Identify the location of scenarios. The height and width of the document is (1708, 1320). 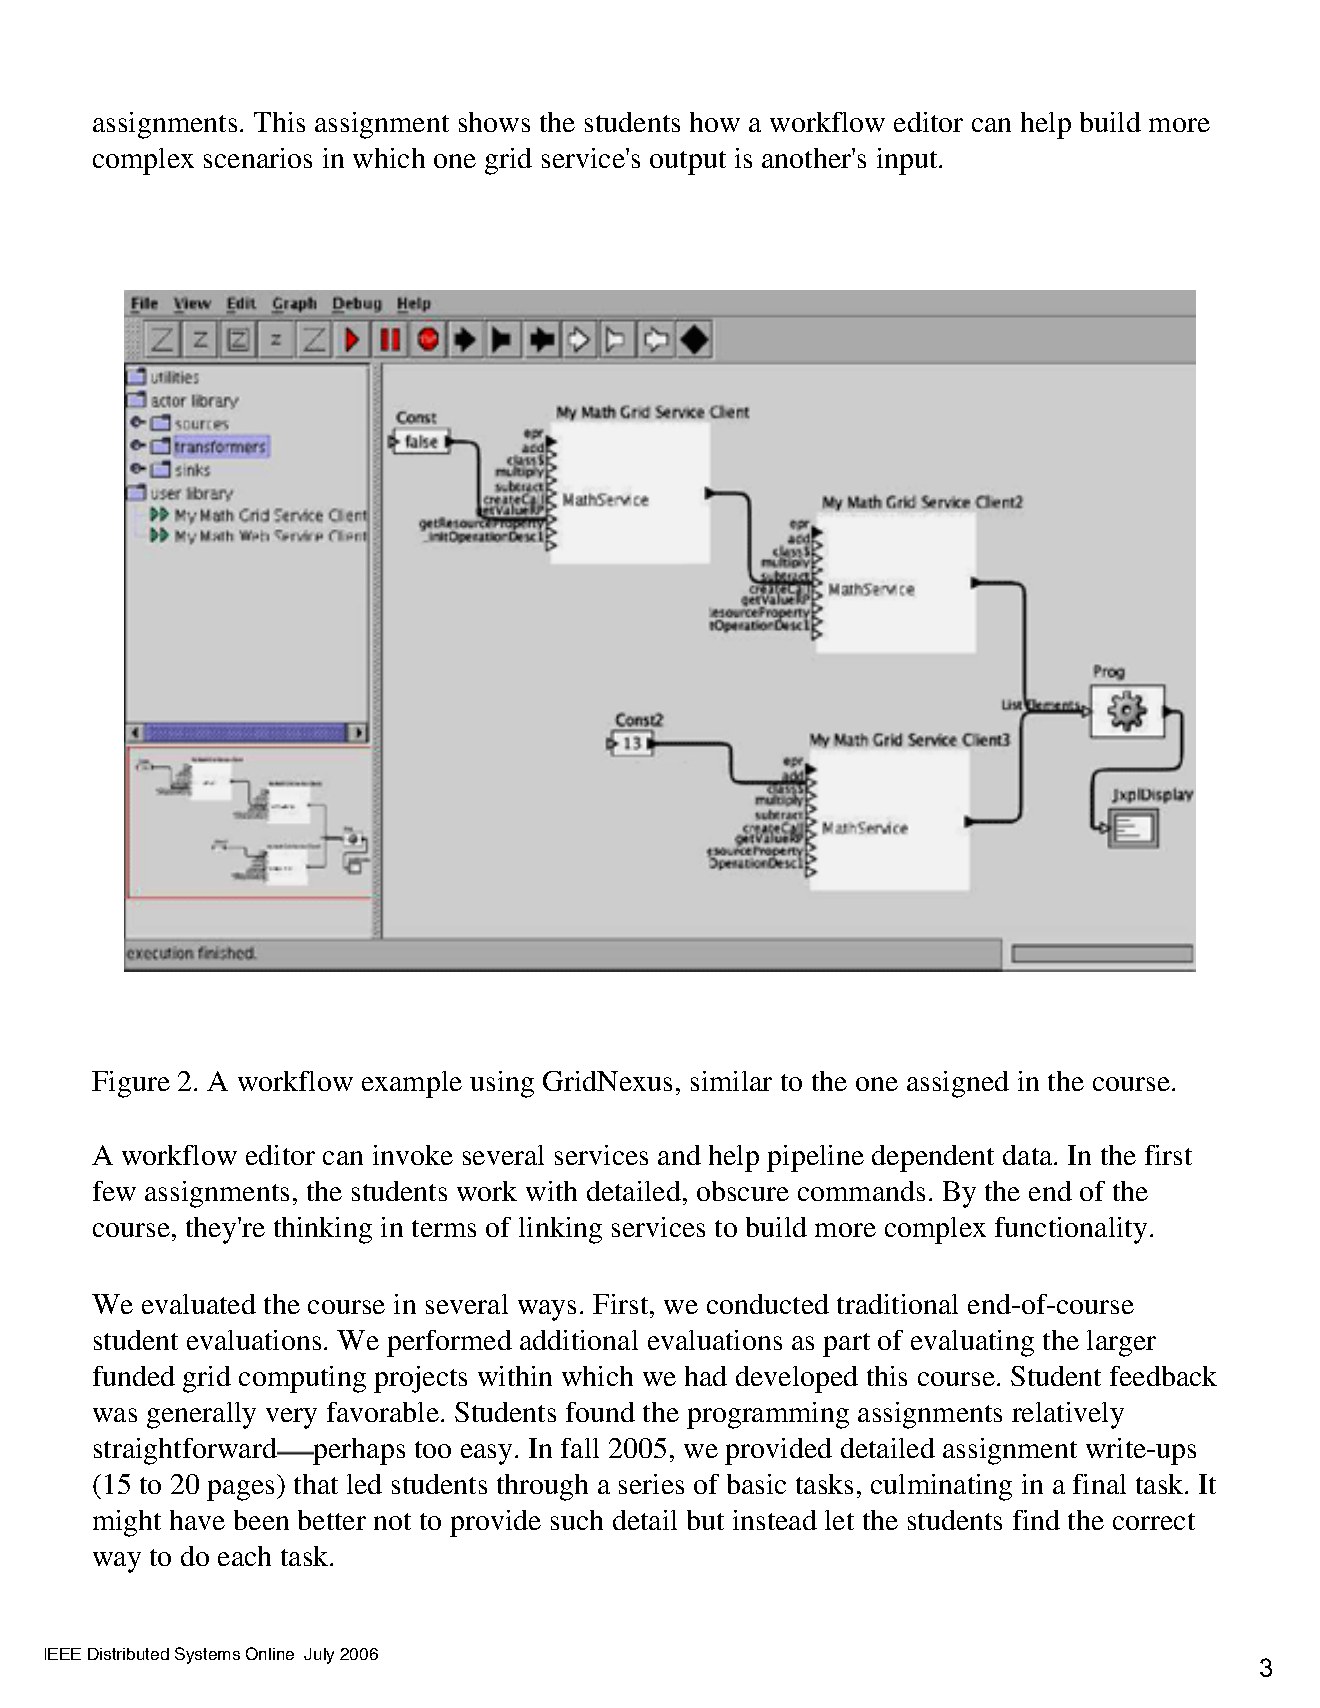
(258, 158).
